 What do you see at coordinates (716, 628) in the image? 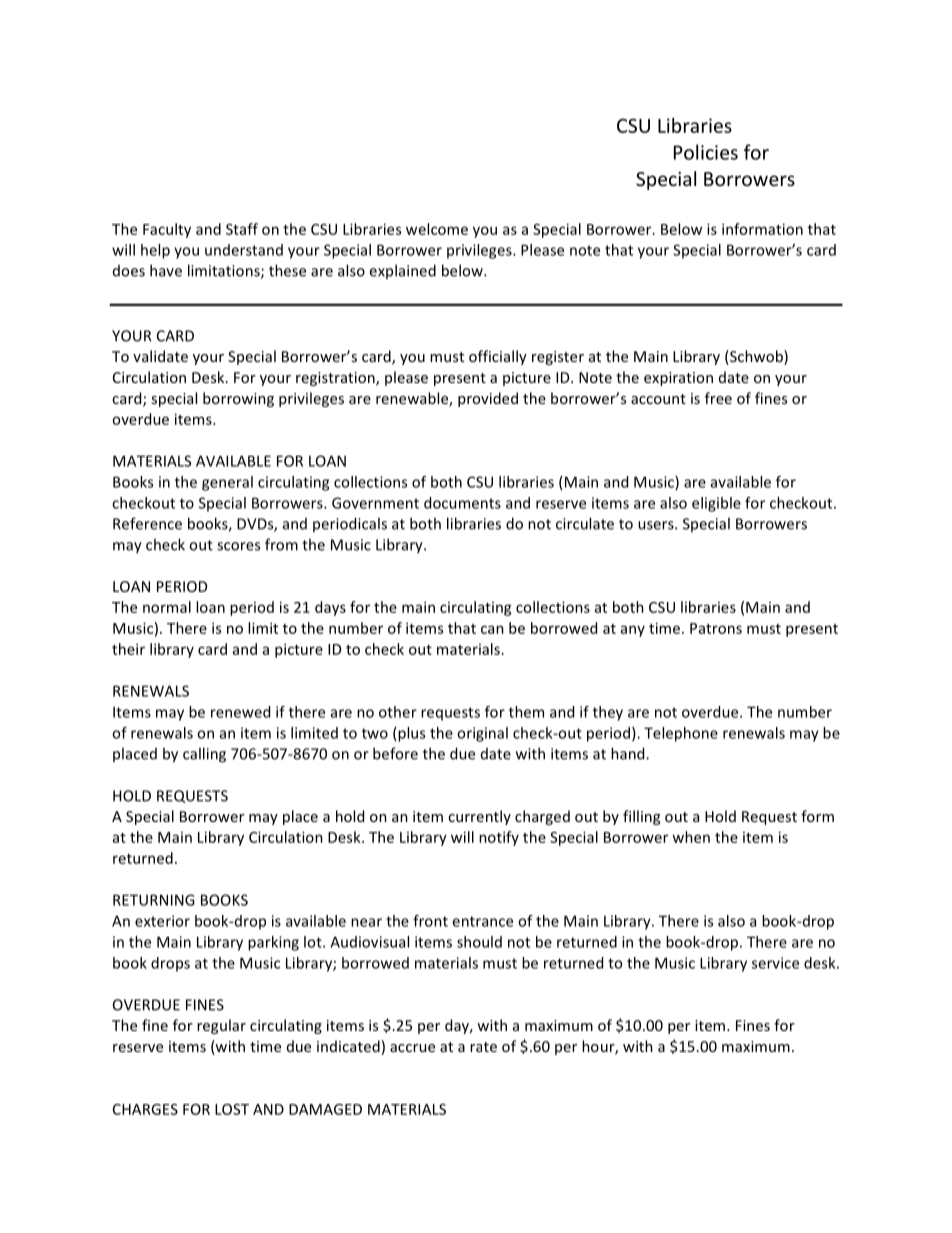
I see `Patrons` at bounding box center [716, 628].
